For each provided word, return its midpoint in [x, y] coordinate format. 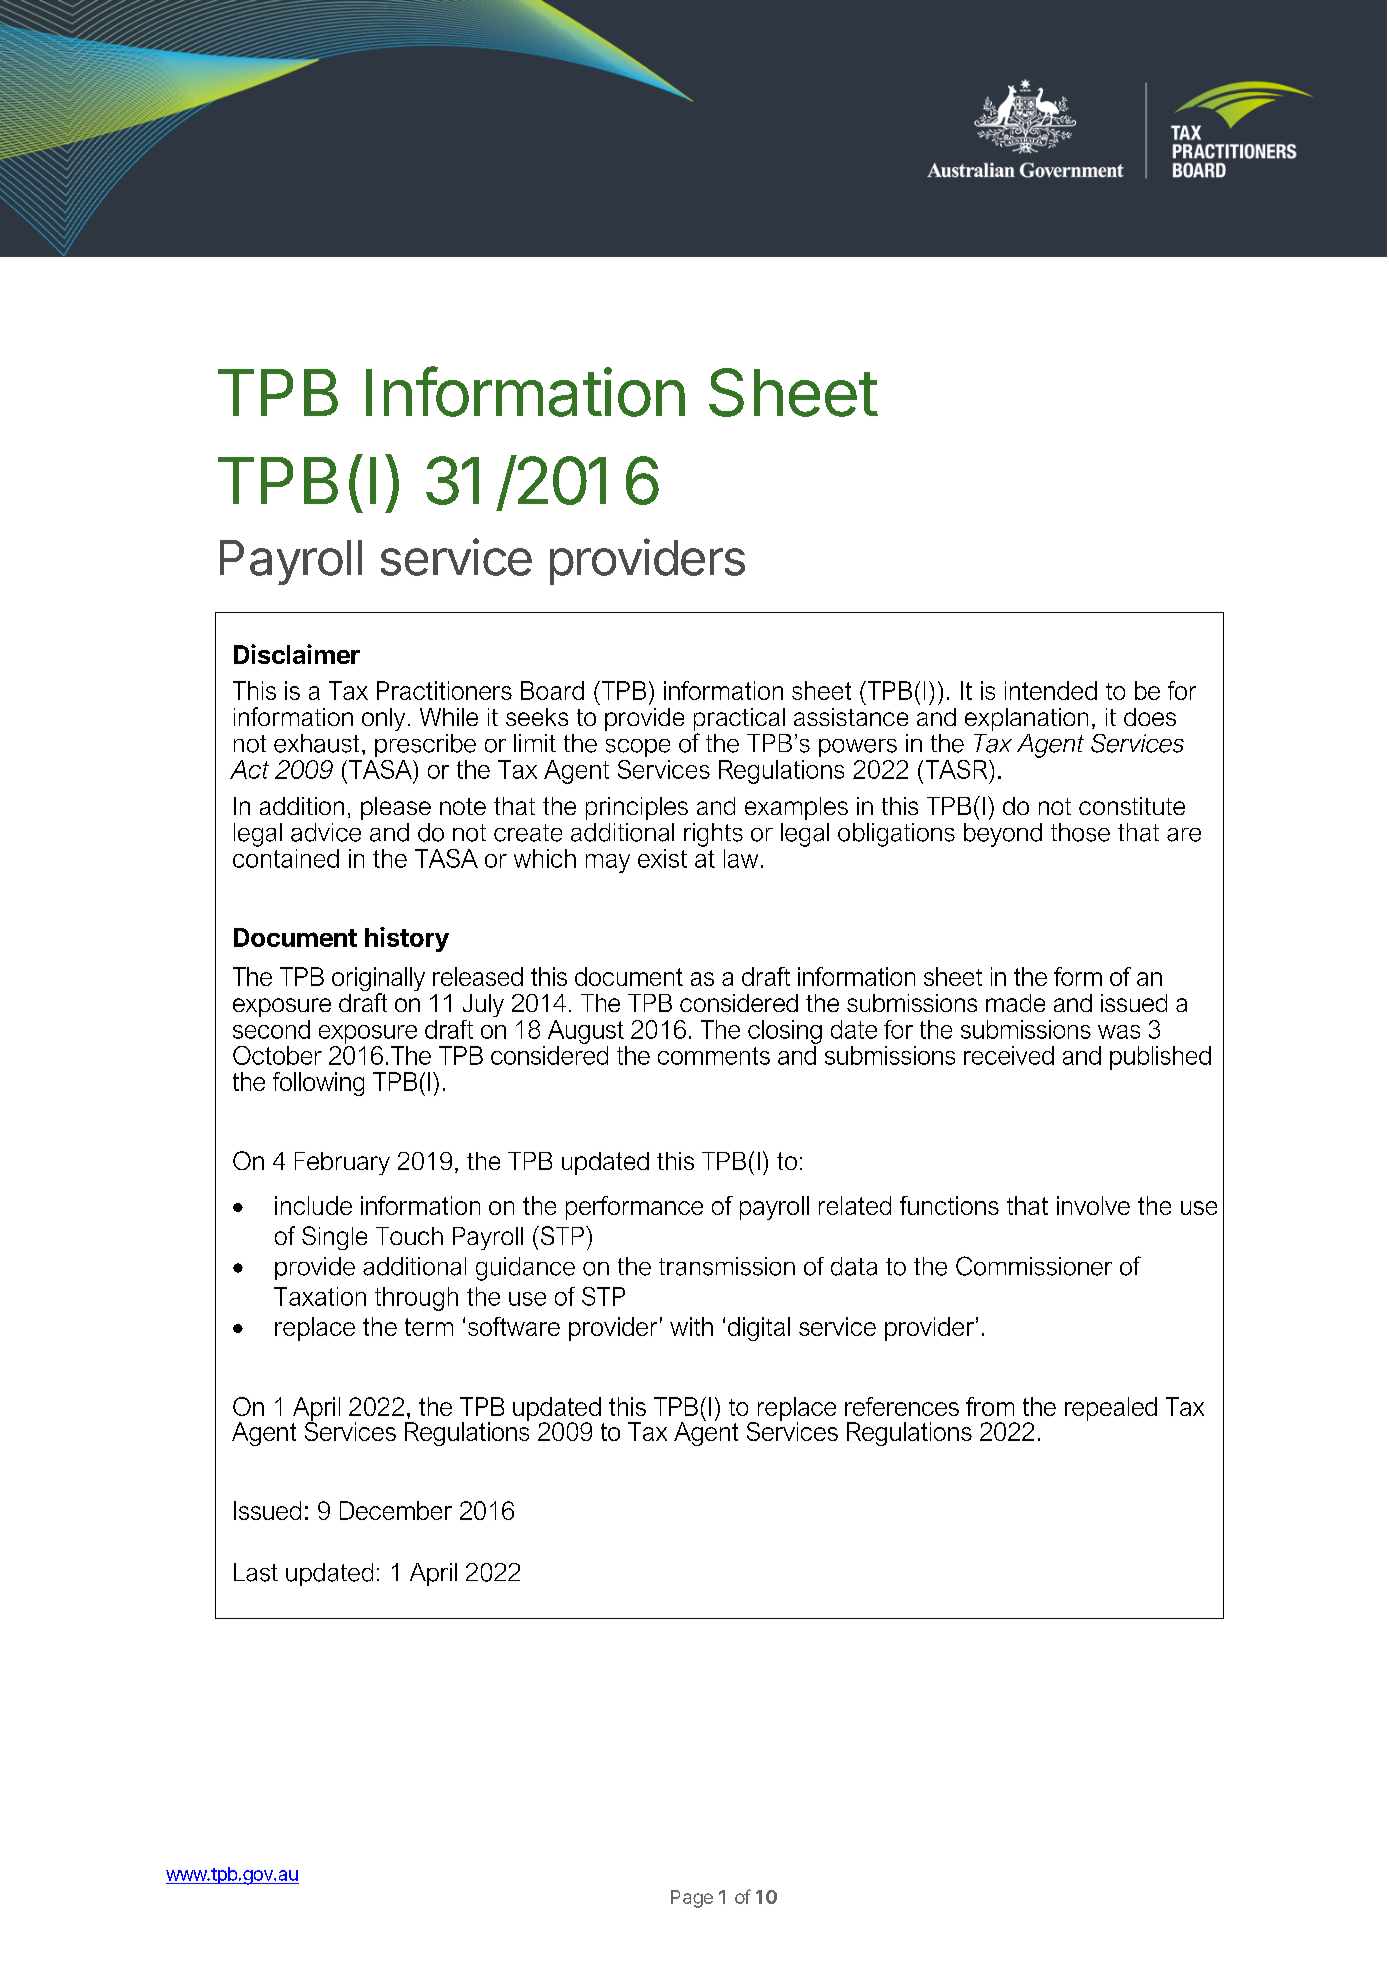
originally [378, 980]
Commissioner [1034, 1266]
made [1015, 1003]
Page [692, 1899]
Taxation [320, 1296]
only [383, 719]
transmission [727, 1266]
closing [785, 1032]
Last [256, 1572]
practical [739, 721]
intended [1051, 690]
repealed [1111, 1409]
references [902, 1406]
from [990, 1406]
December [396, 1510]
